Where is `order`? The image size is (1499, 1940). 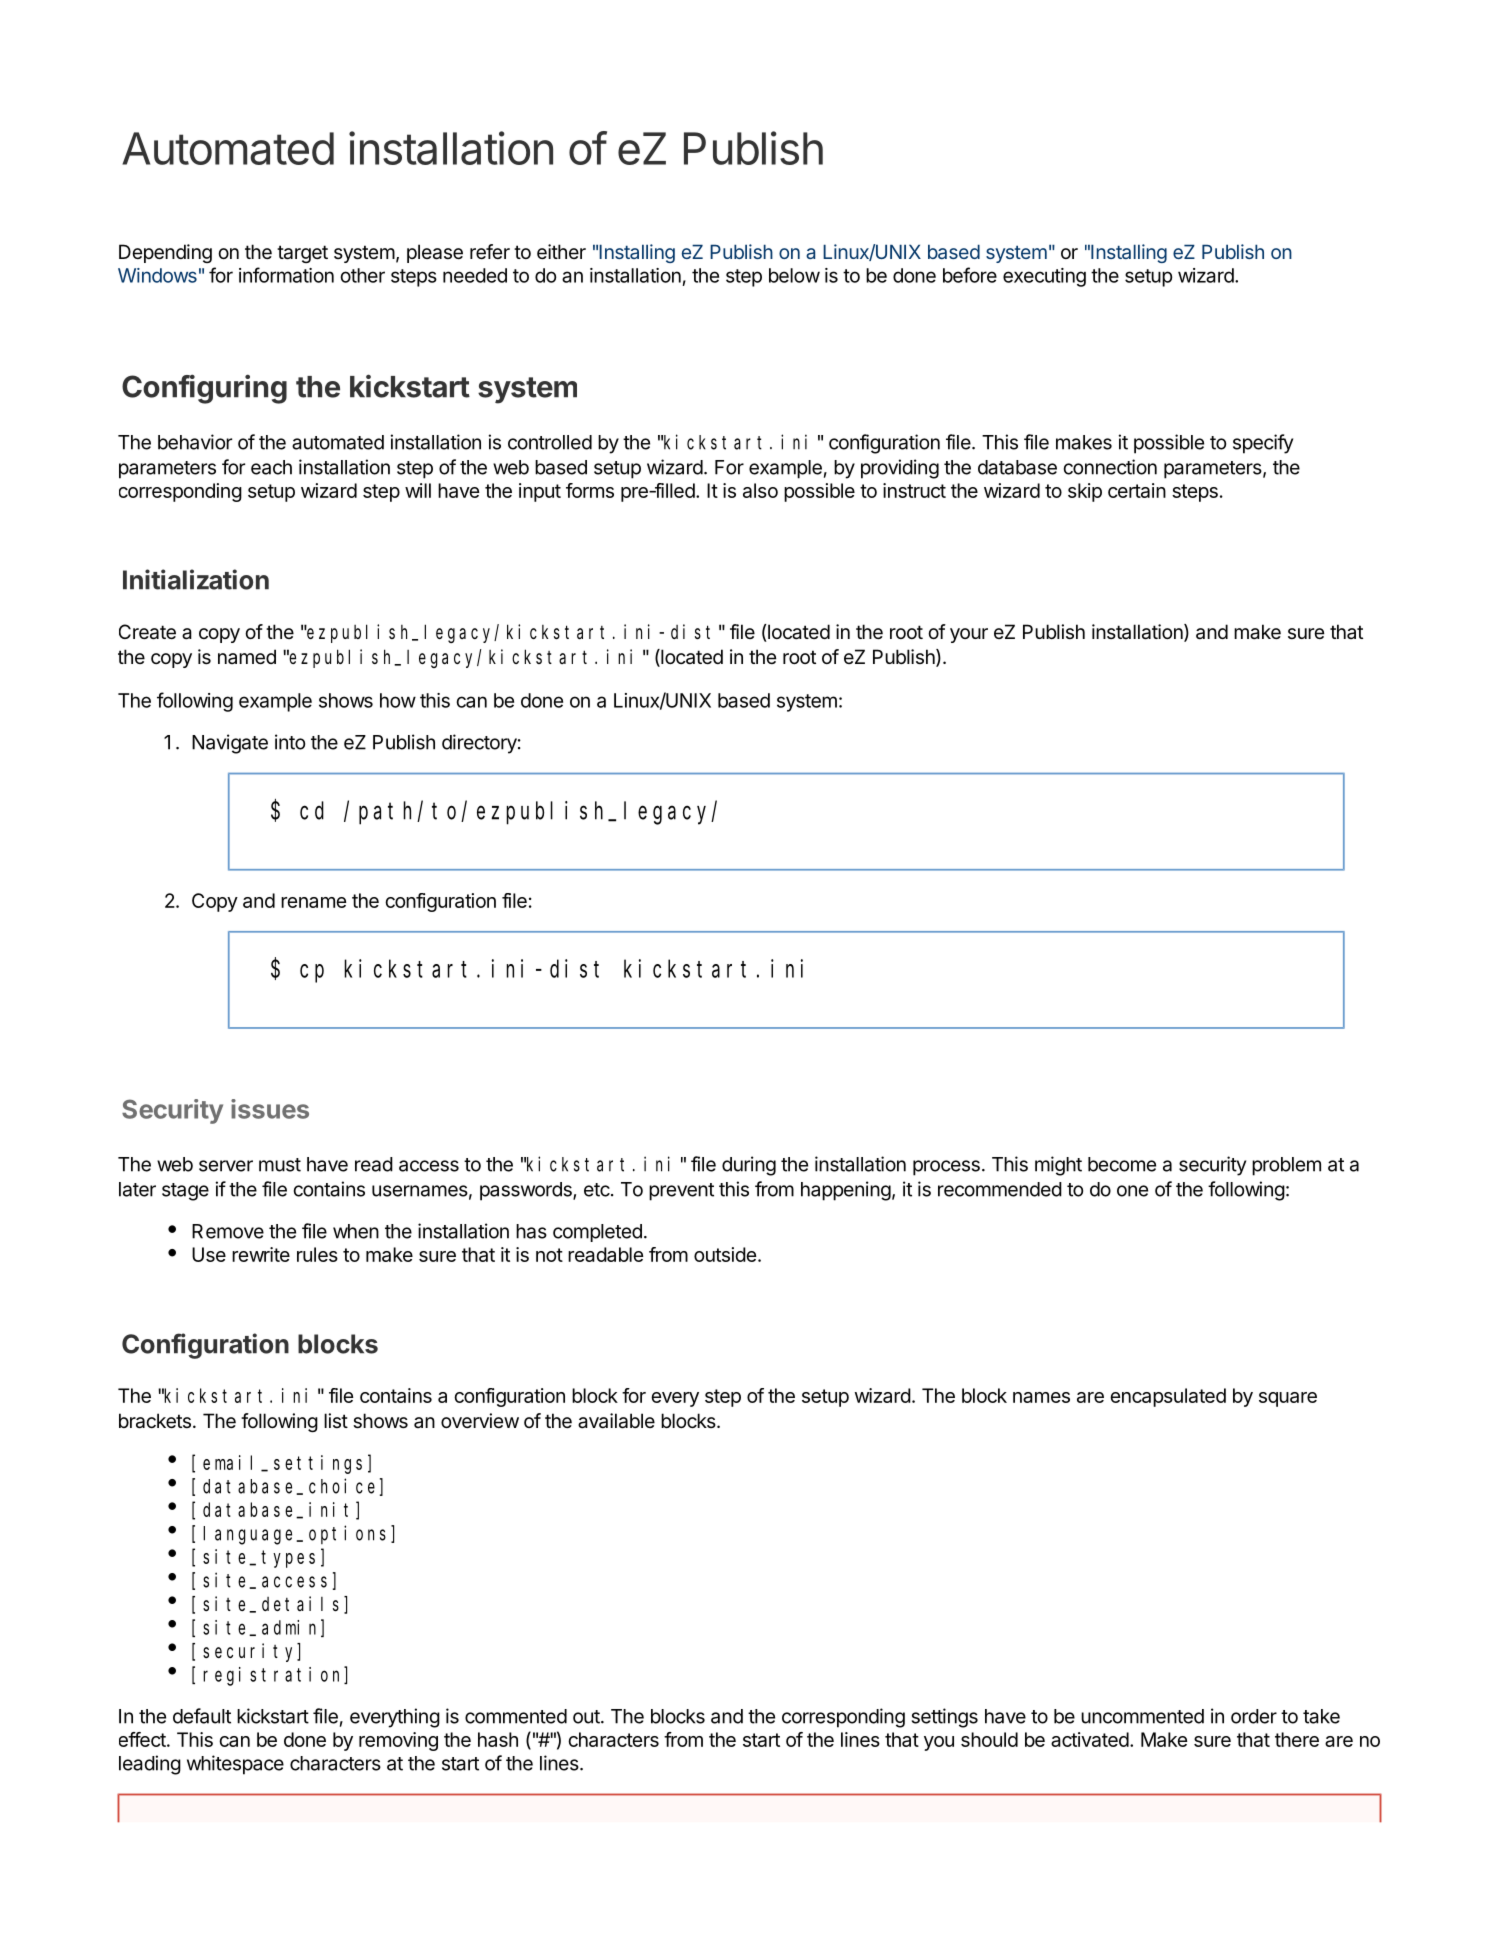
order is located at coordinates (1254, 1716).
